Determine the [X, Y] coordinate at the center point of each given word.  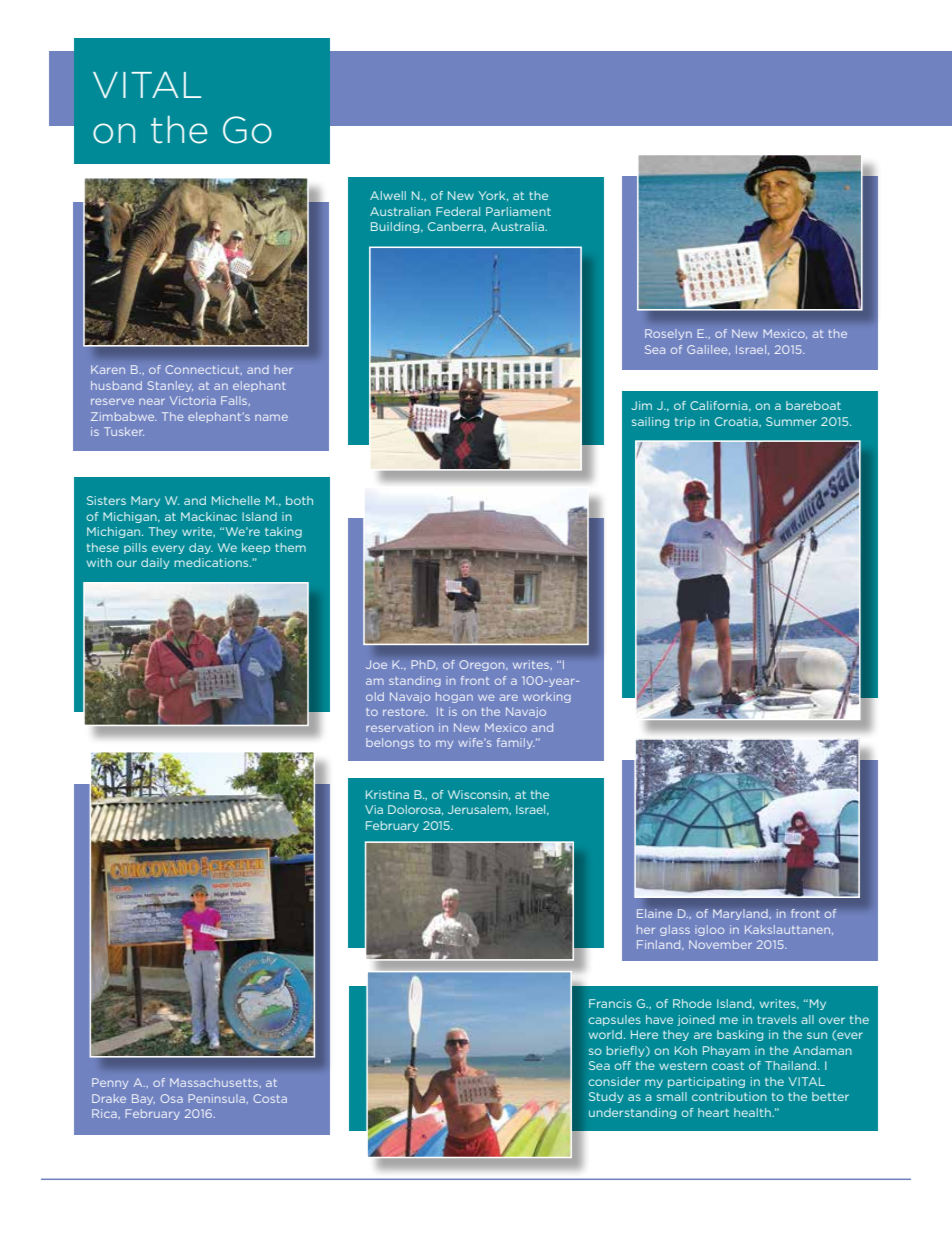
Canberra [456, 226]
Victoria [193, 400]
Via [374, 809]
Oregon [483, 665]
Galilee [708, 350]
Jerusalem [479, 809]
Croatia [737, 421]
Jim [641, 405]
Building [396, 227]
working [547, 697]
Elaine [654, 913]
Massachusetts [215, 1083]
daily [155, 563]
